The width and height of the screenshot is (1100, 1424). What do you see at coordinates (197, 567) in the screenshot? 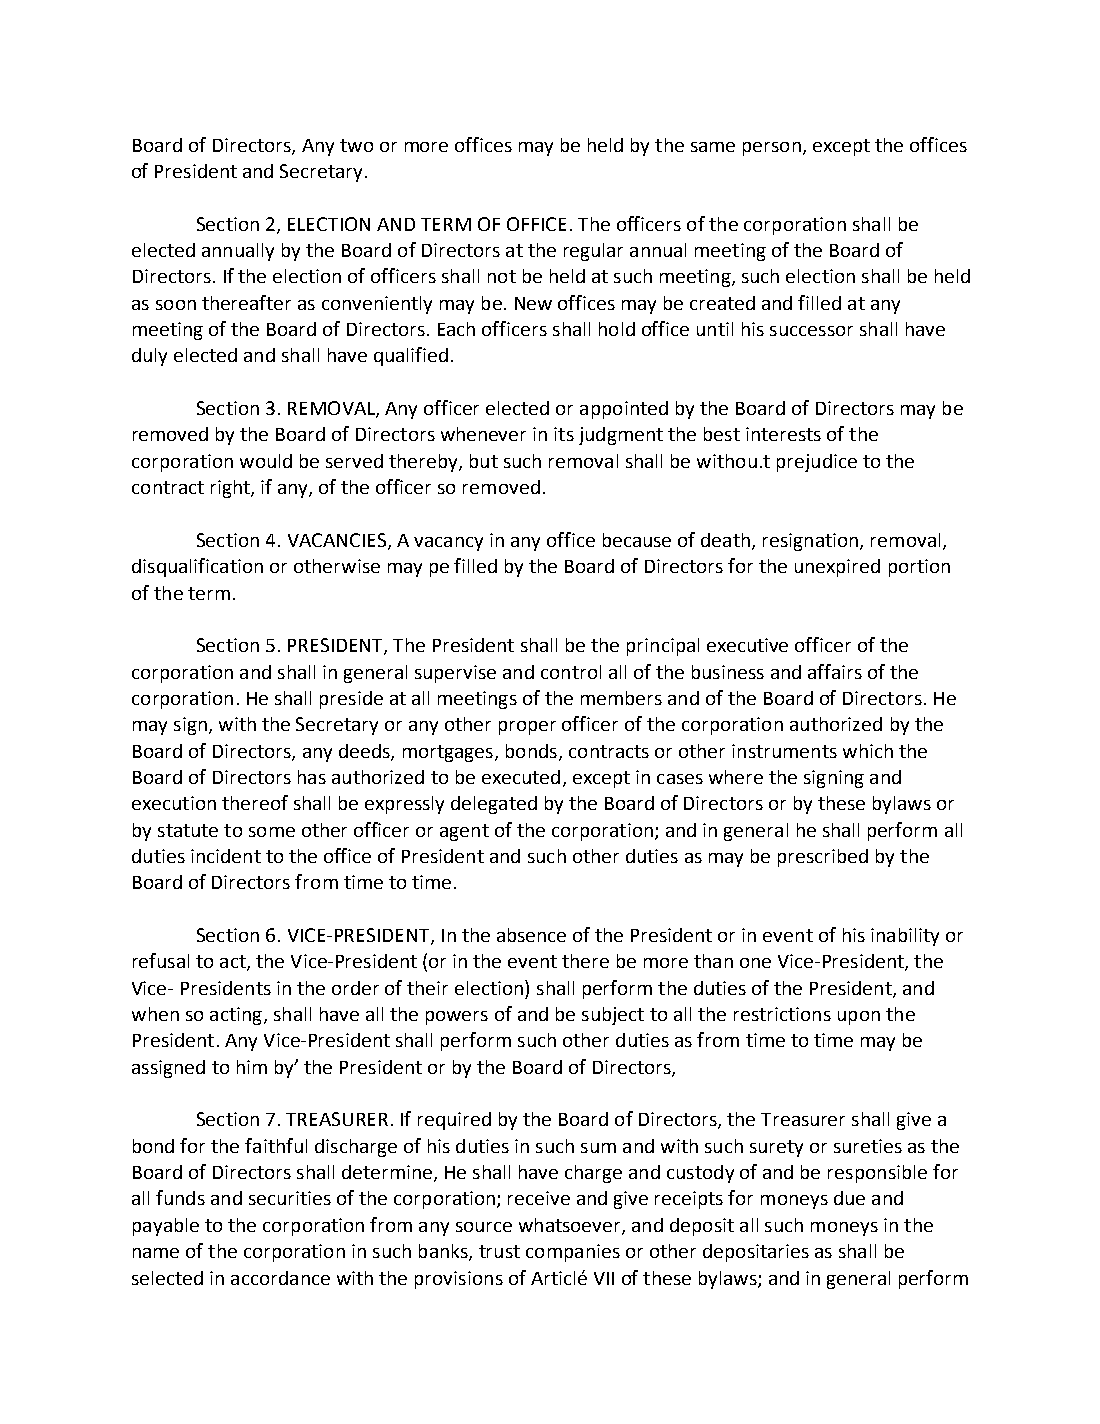
I see `disqualification` at bounding box center [197, 567].
